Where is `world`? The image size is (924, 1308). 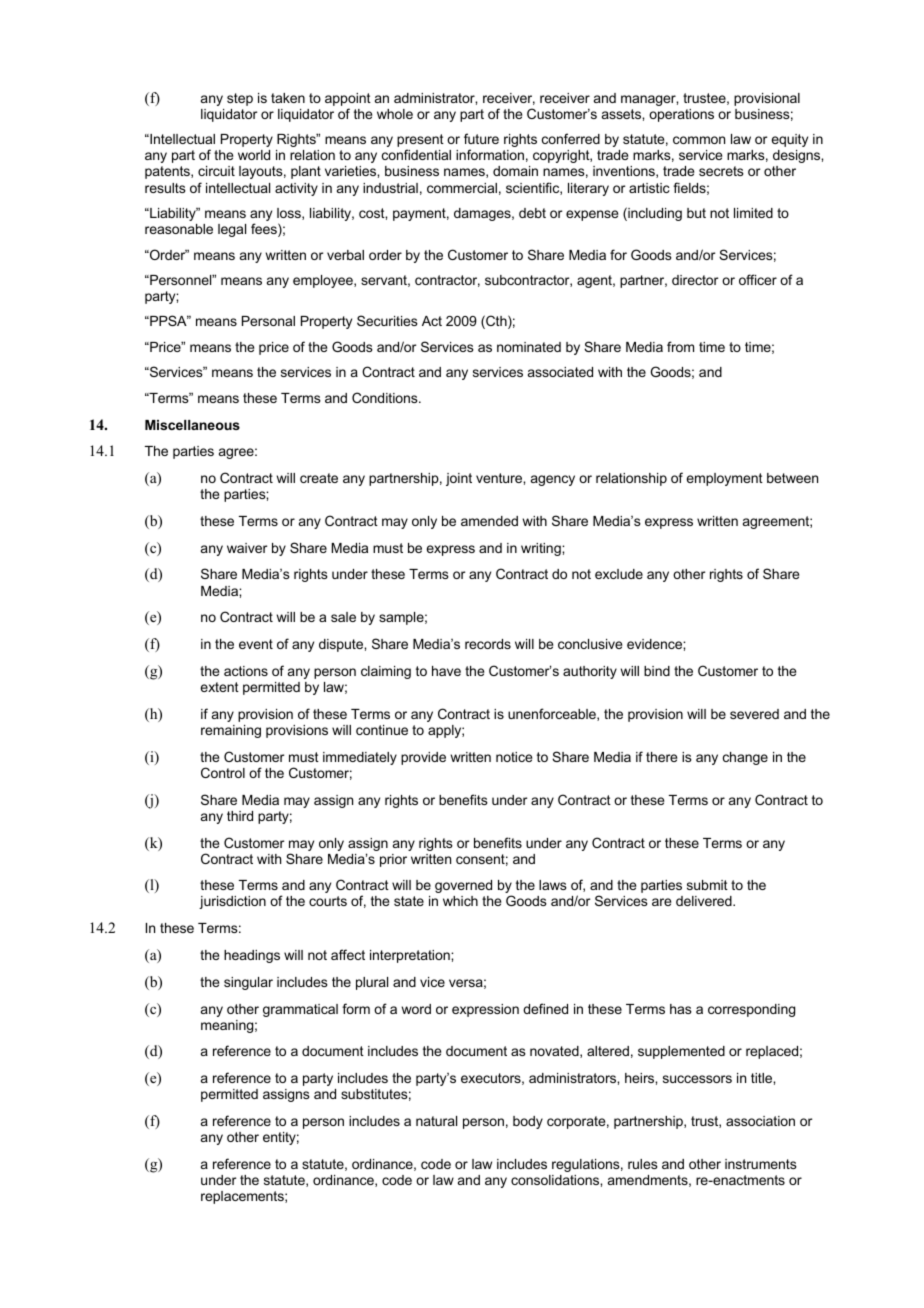 world is located at coordinates (254, 155).
